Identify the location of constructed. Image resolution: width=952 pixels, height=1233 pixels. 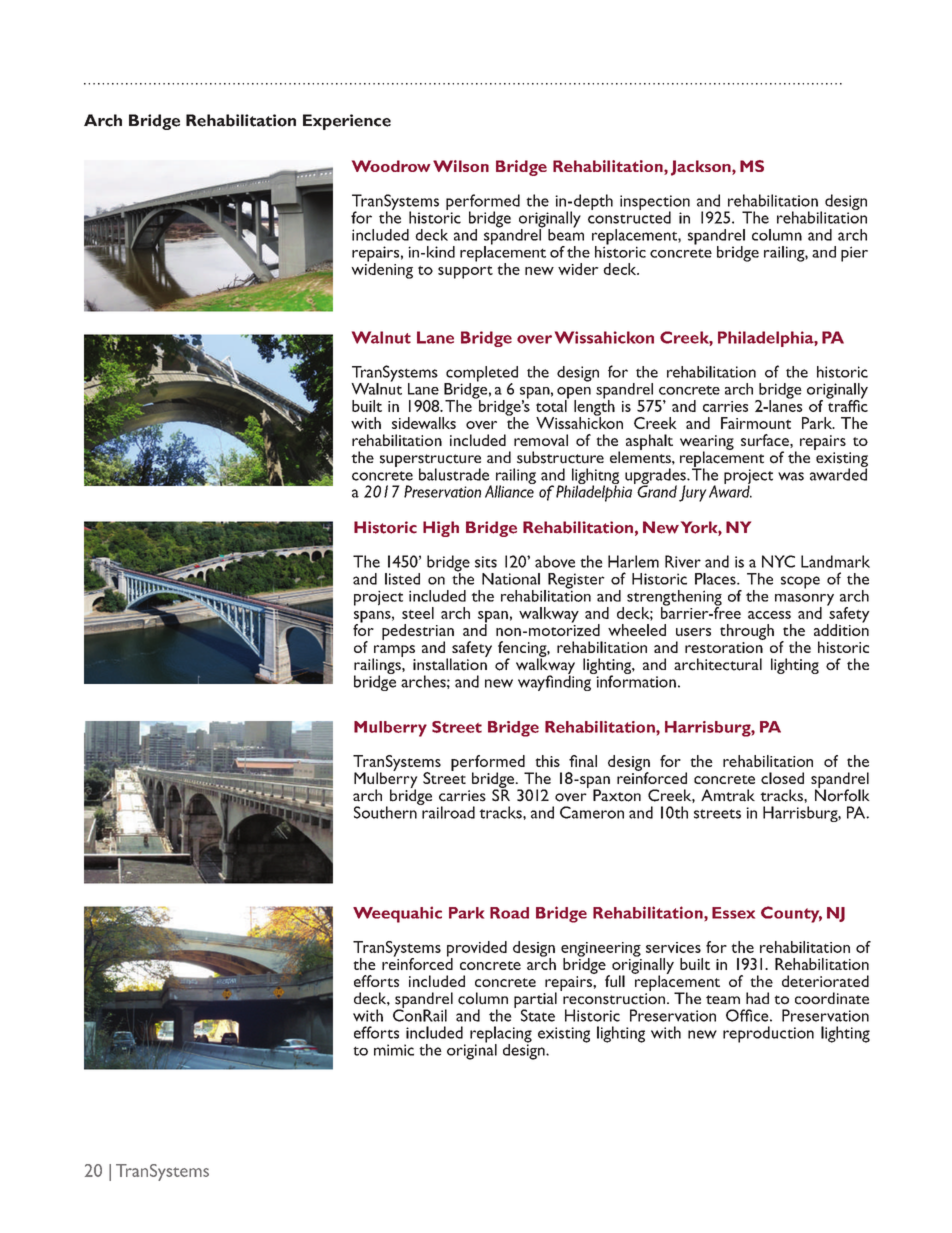
(629, 216).
